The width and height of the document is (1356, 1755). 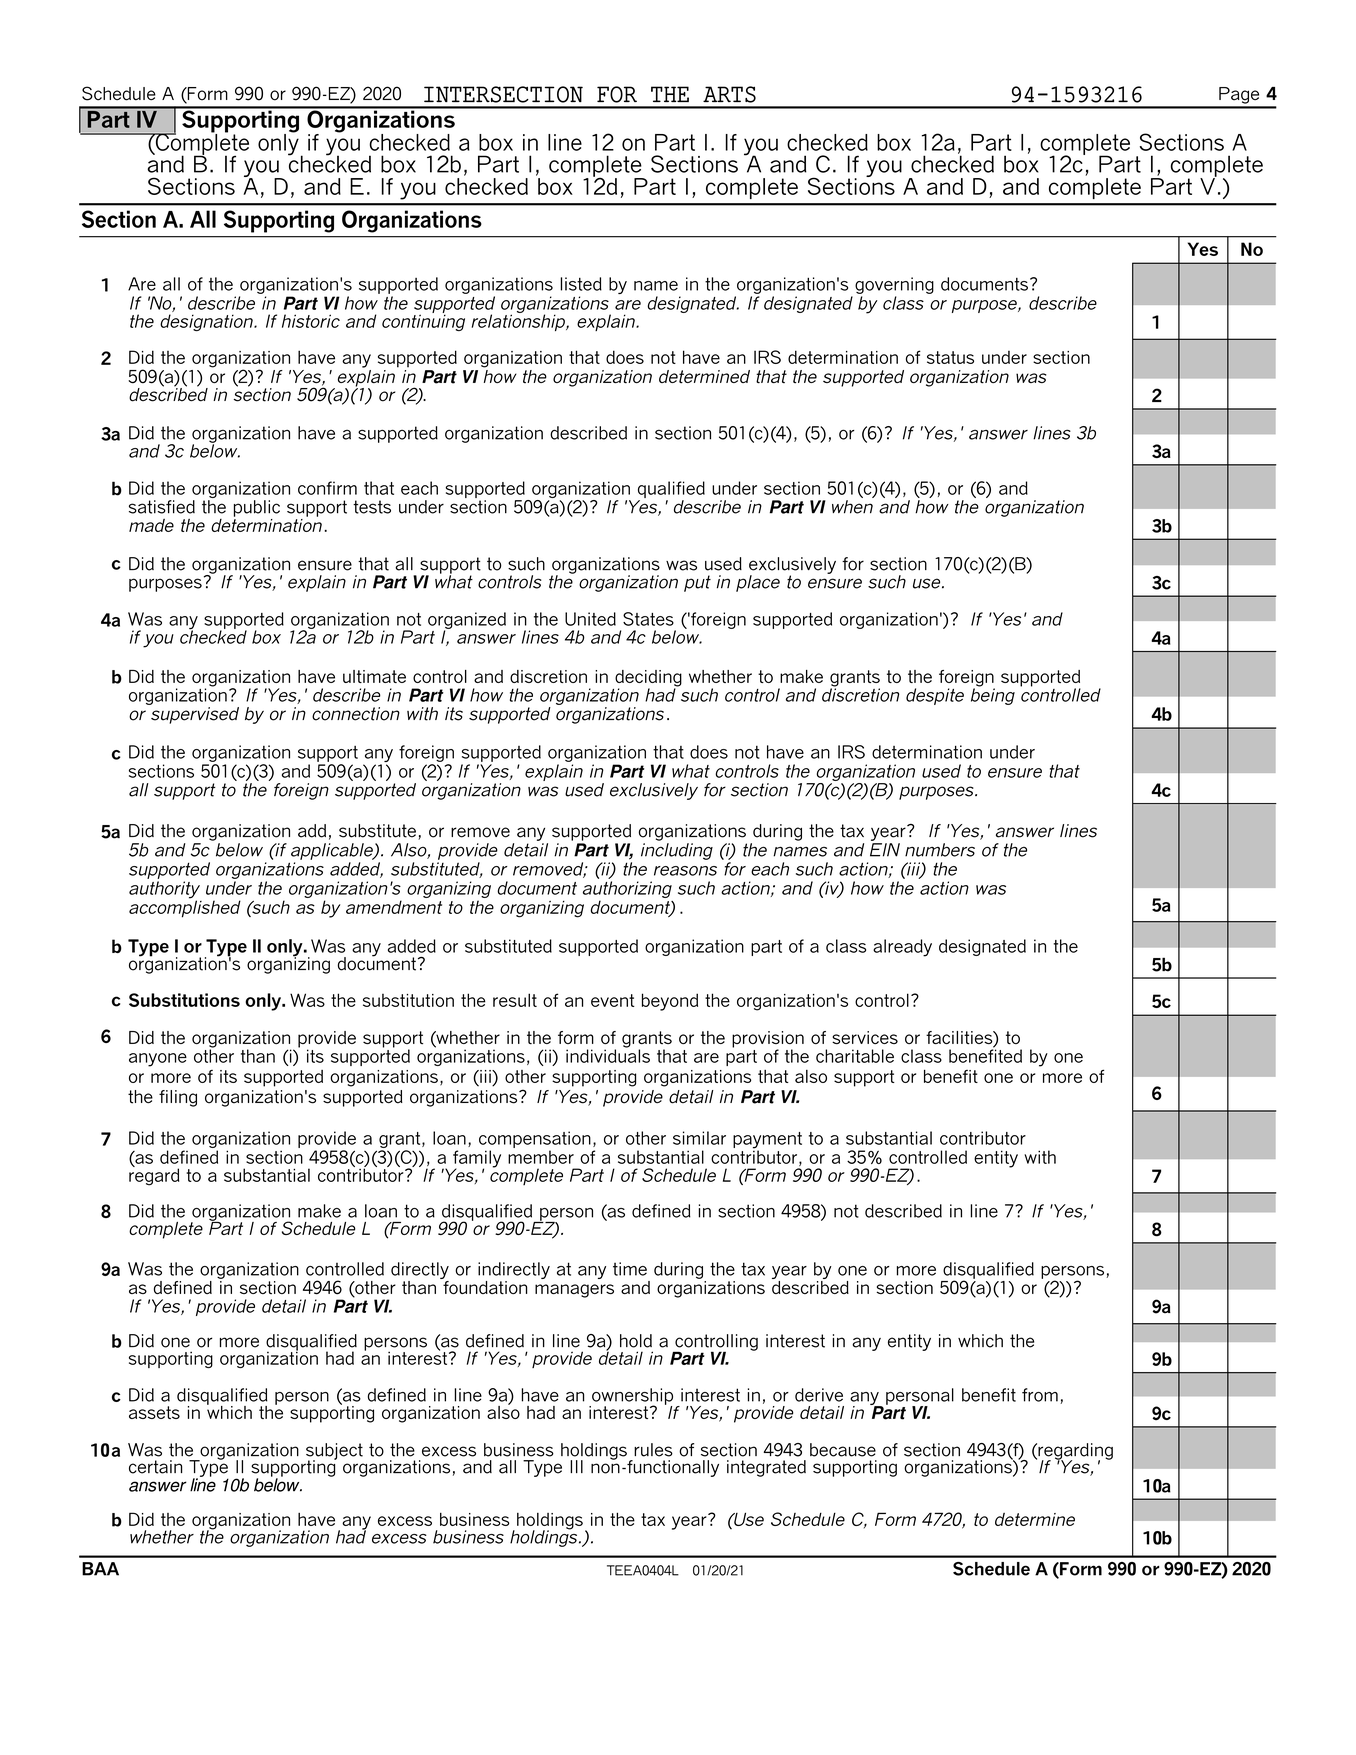 What do you see at coordinates (178, 1098) in the document?
I see `filing` at bounding box center [178, 1098].
